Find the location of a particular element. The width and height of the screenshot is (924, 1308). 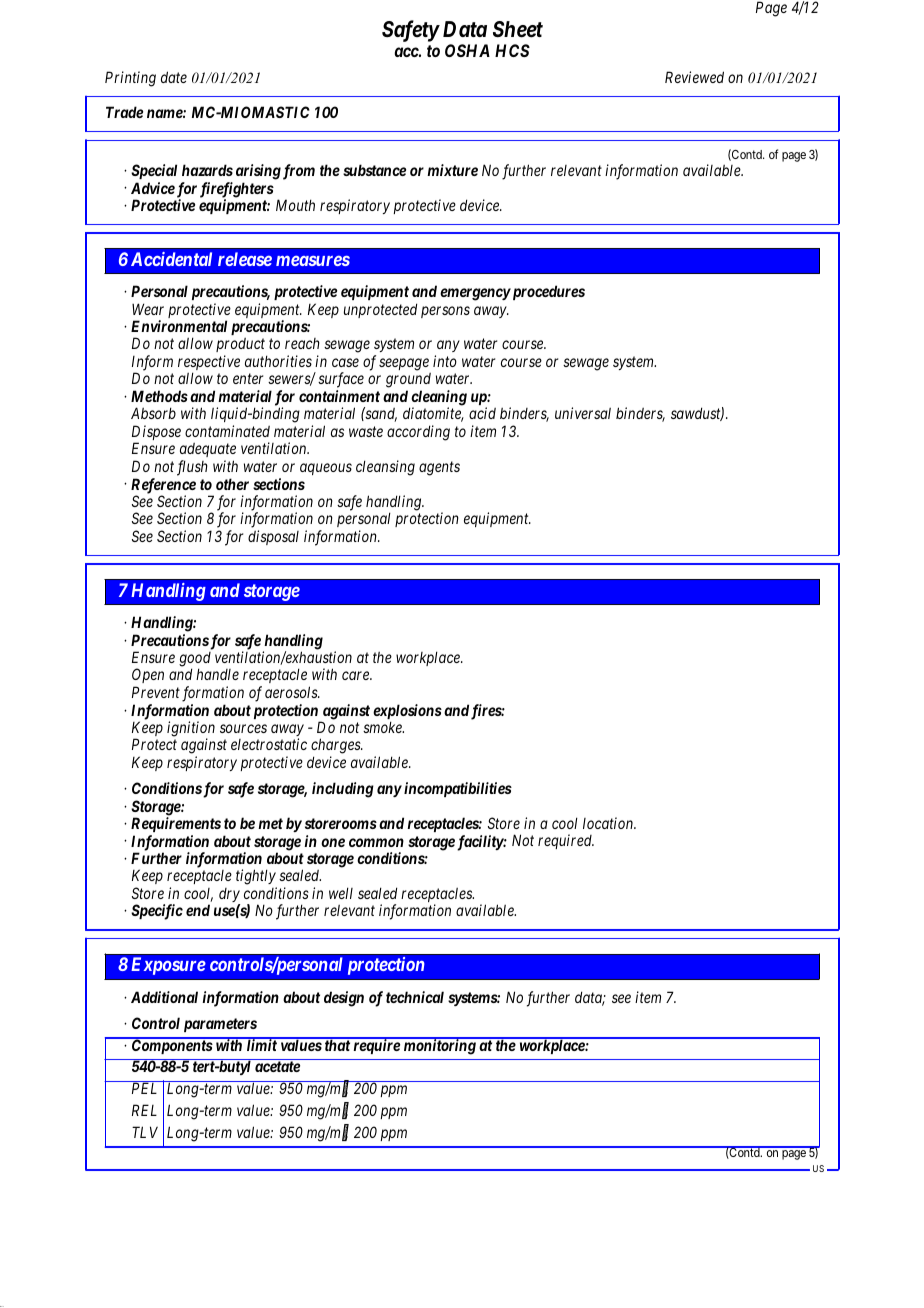

PEL is located at coordinates (144, 1088).
